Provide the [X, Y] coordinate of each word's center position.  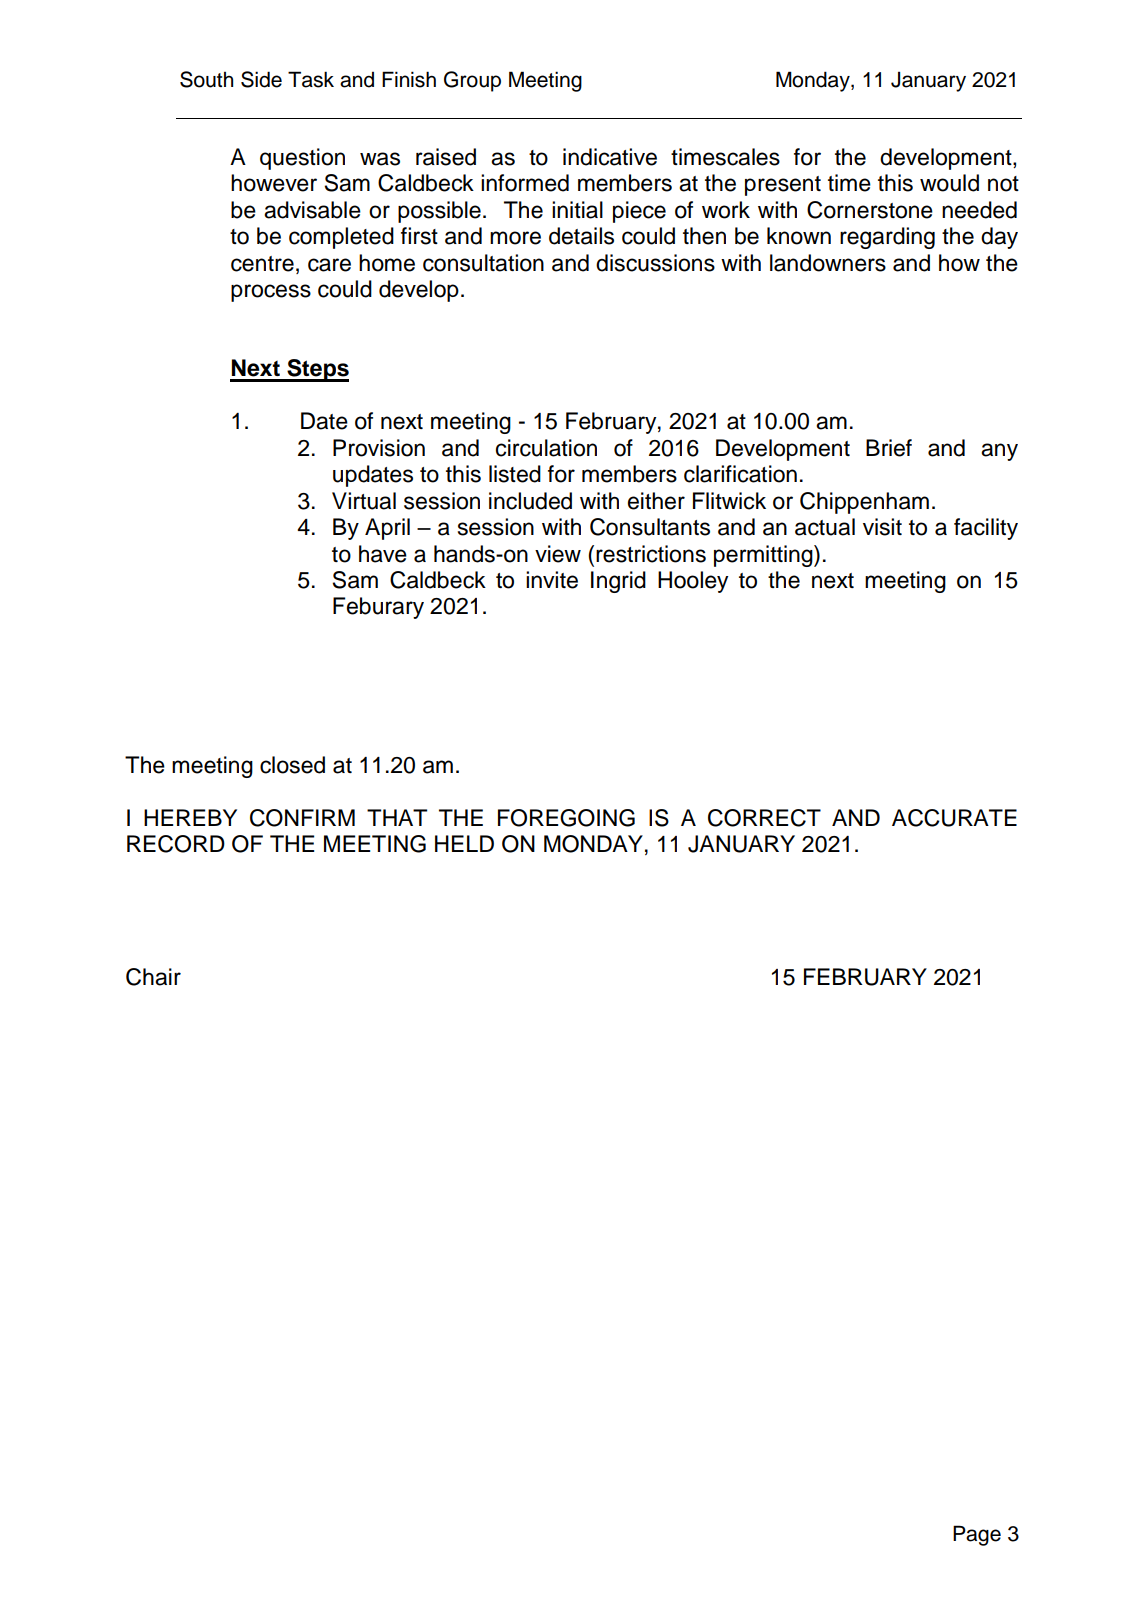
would [949, 183]
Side [261, 79]
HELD [464, 843]
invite [552, 580]
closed [292, 765]
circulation [546, 448]
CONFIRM [302, 818]
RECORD [176, 844]
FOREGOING [566, 818]
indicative [610, 157]
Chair [153, 977]
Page [977, 1535]
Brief [889, 448]
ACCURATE [954, 818]
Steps [317, 370]
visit [882, 527]
